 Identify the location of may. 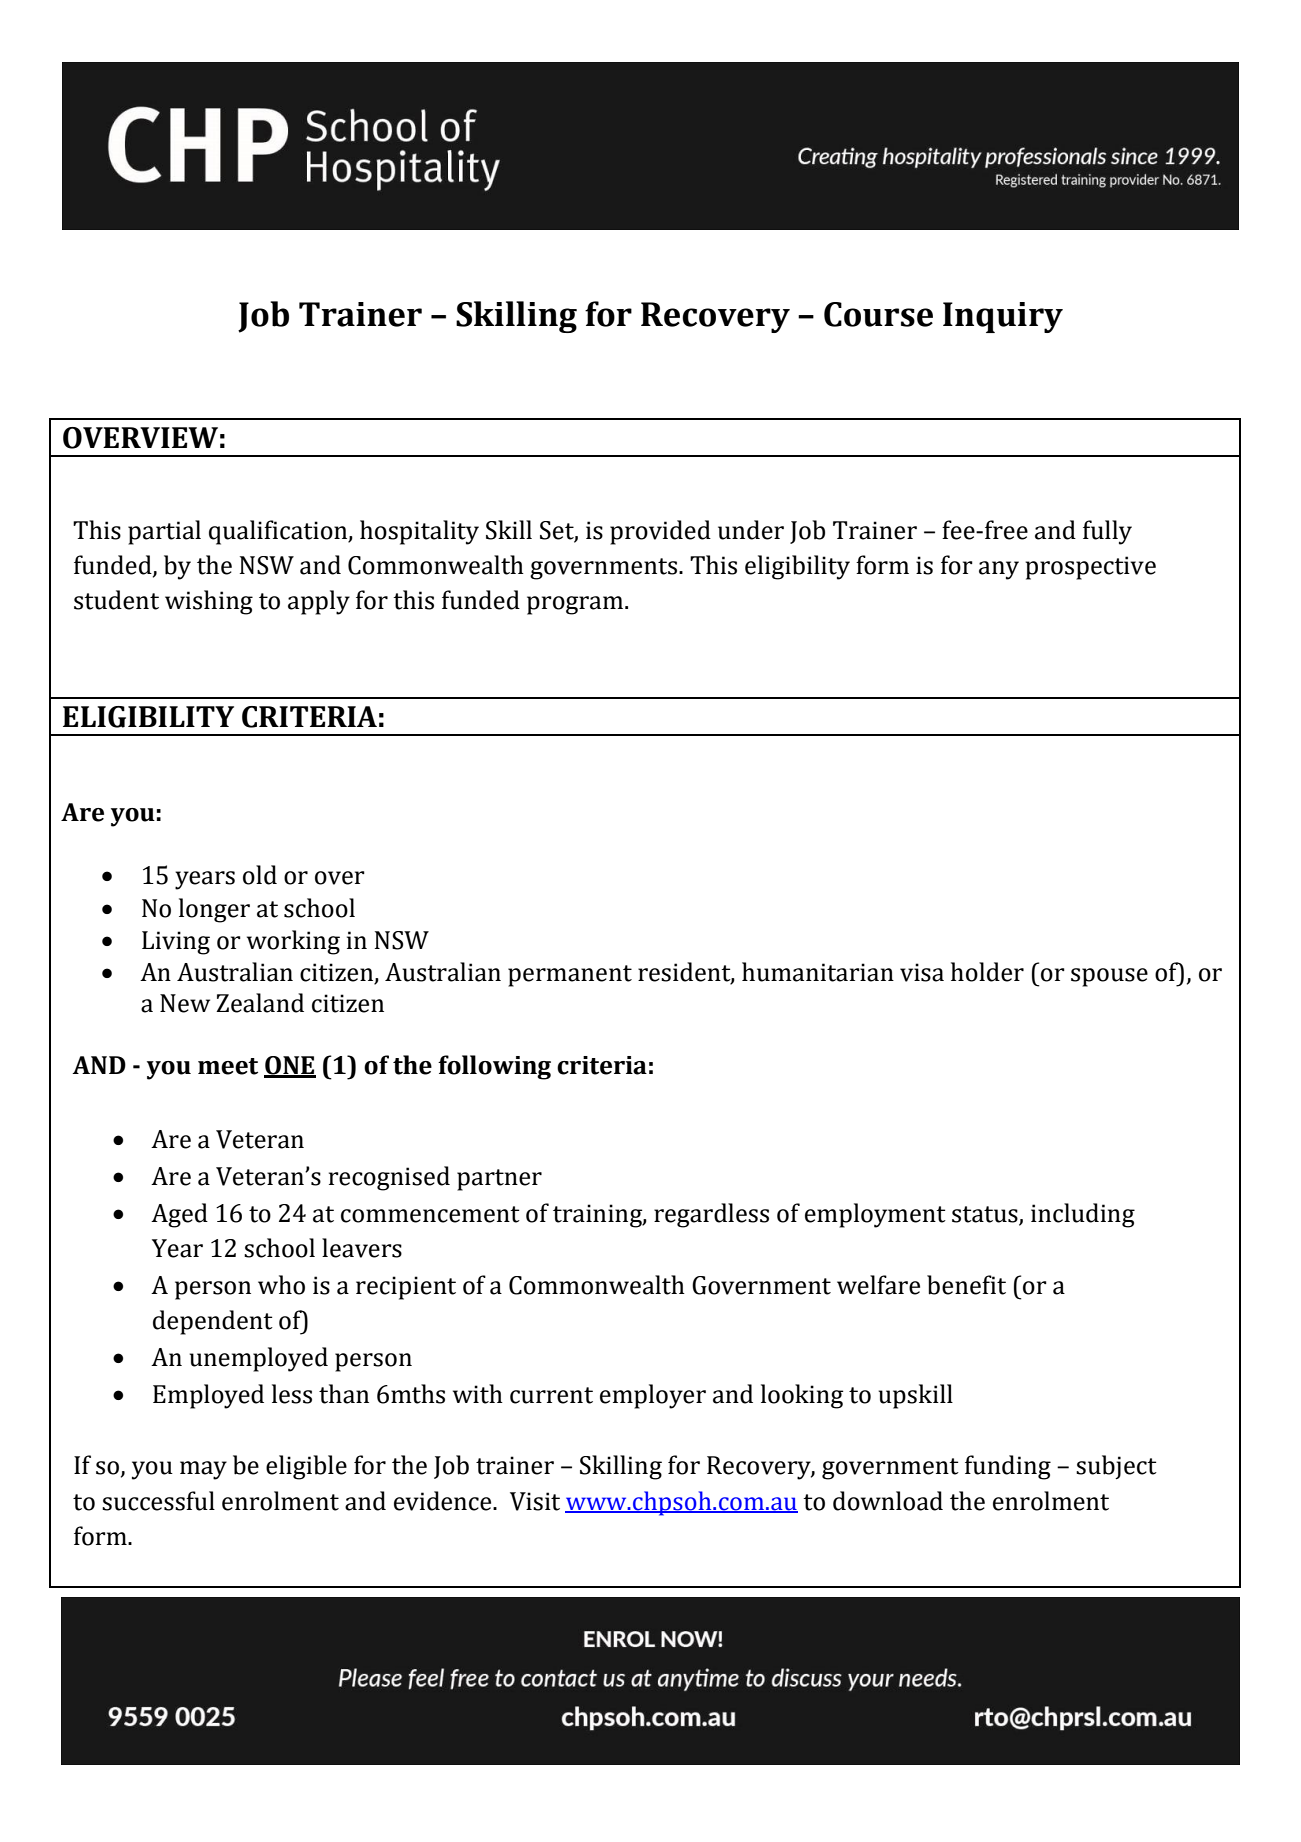
(203, 1470).
